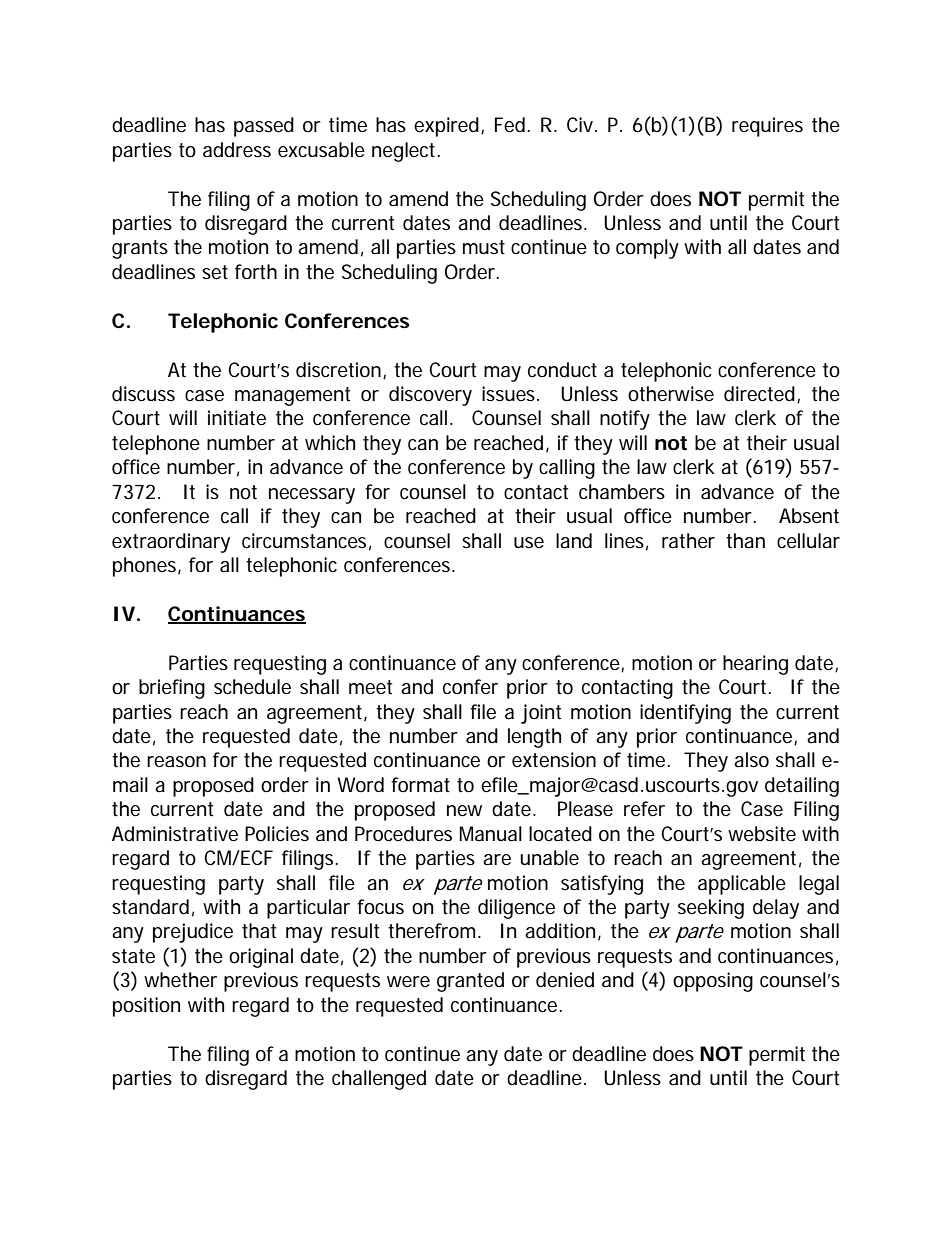  What do you see at coordinates (767, 127) in the page?
I see `requires` at bounding box center [767, 127].
